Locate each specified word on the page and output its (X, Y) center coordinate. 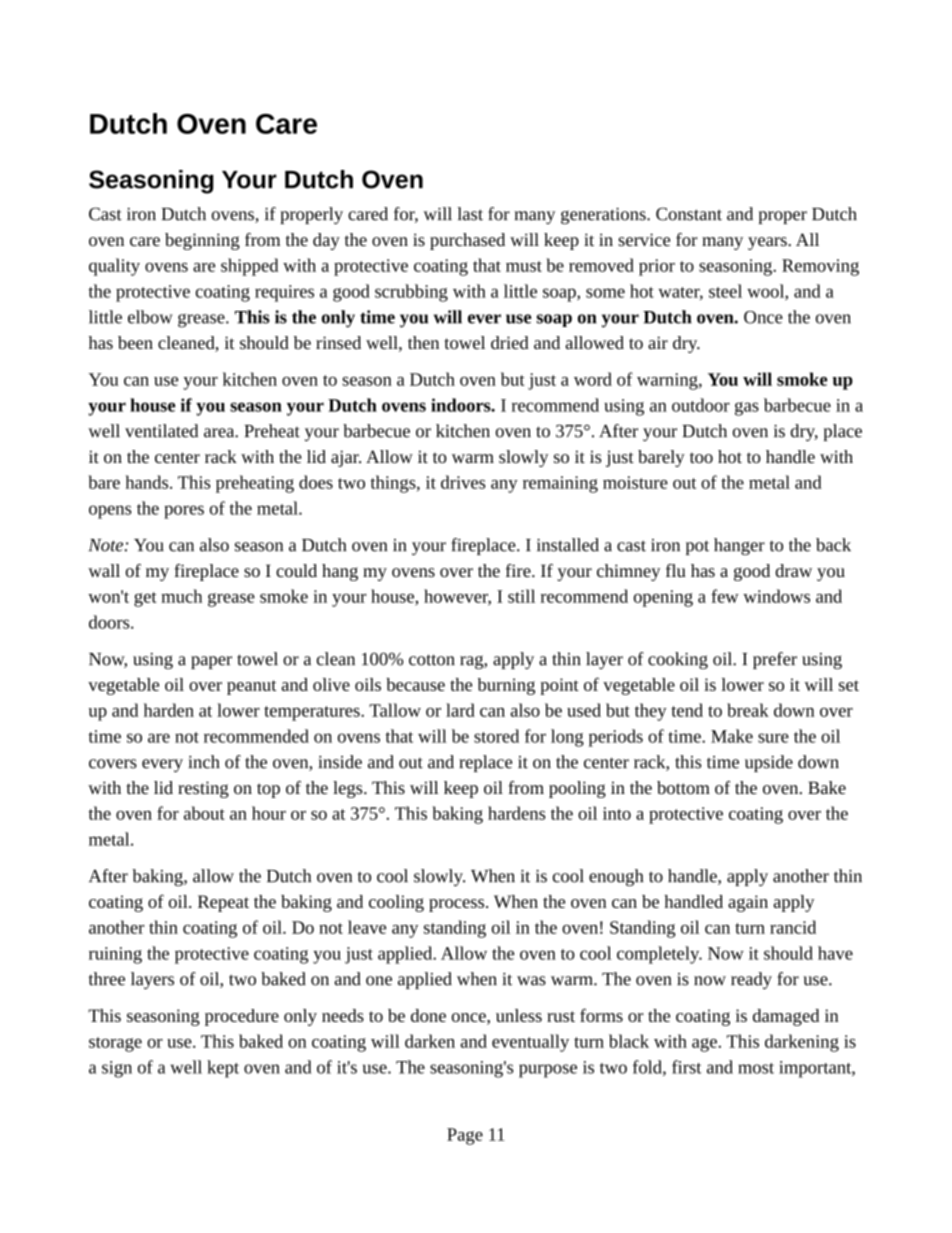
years (768, 243)
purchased (467, 241)
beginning (202, 241)
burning (506, 686)
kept (223, 1069)
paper (211, 662)
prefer (775, 660)
